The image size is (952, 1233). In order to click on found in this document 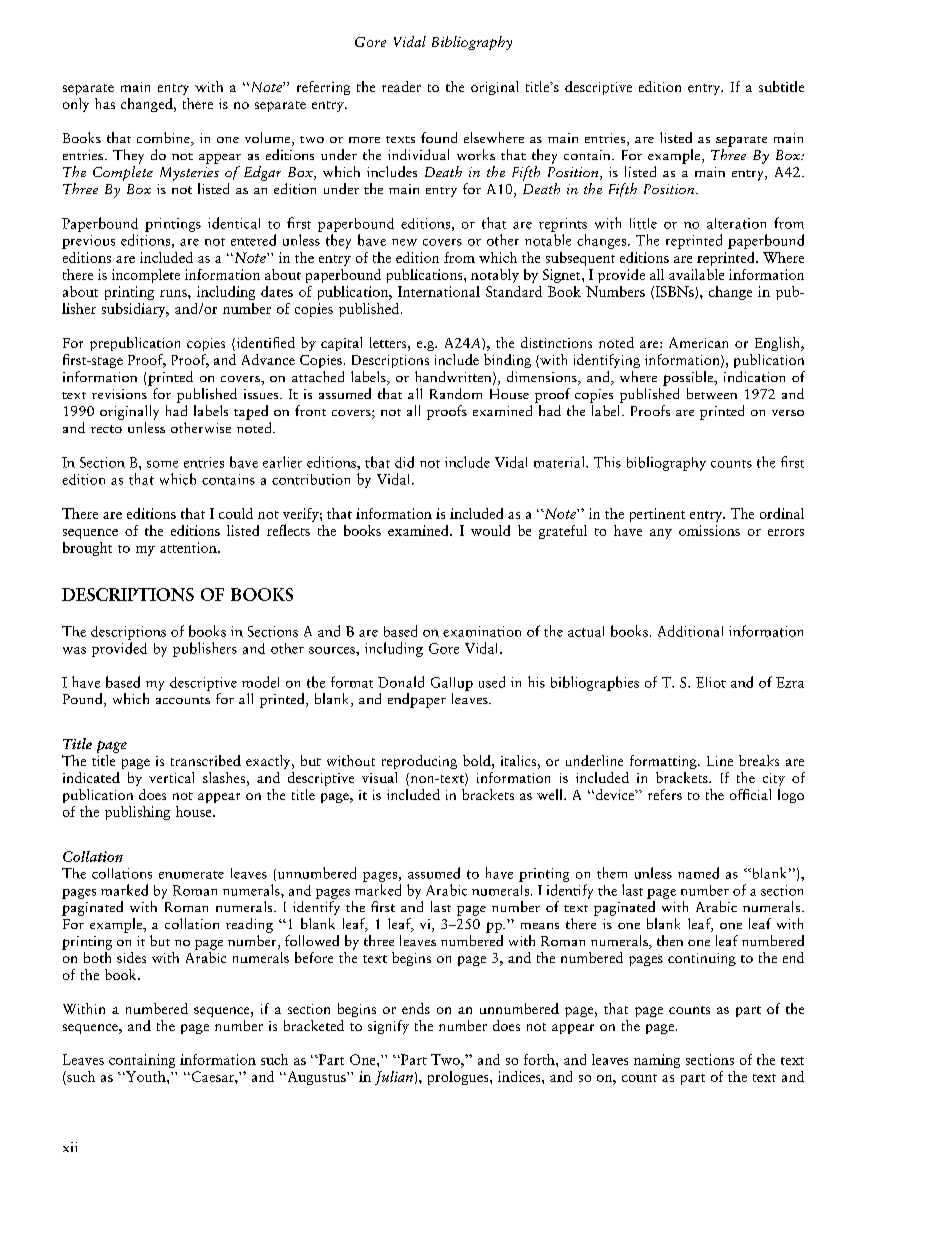, I will do `click(439, 137)`.
